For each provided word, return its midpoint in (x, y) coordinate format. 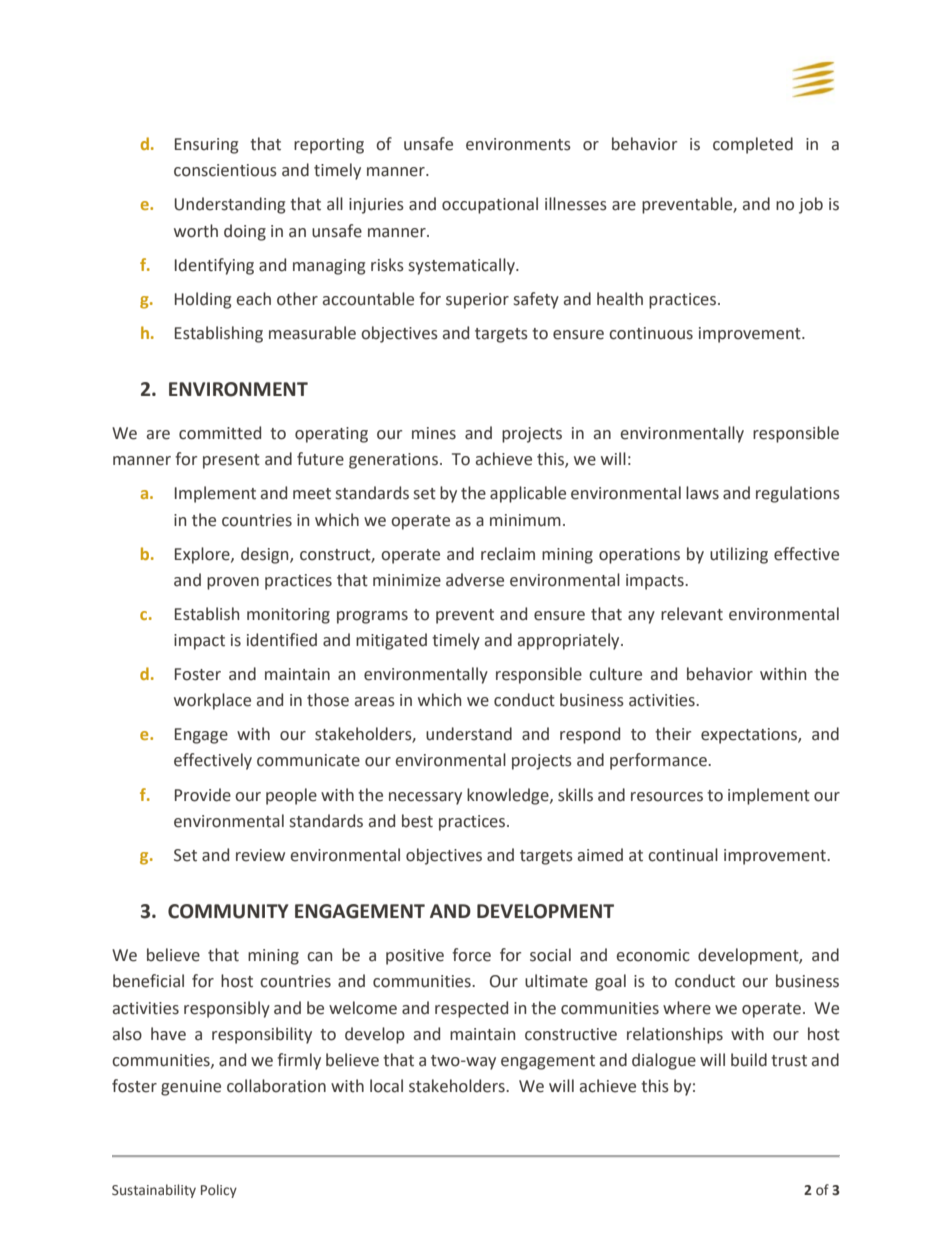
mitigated (391, 641)
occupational (490, 205)
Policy (219, 1191)
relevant (692, 614)
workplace (212, 701)
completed (753, 145)
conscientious (225, 170)
